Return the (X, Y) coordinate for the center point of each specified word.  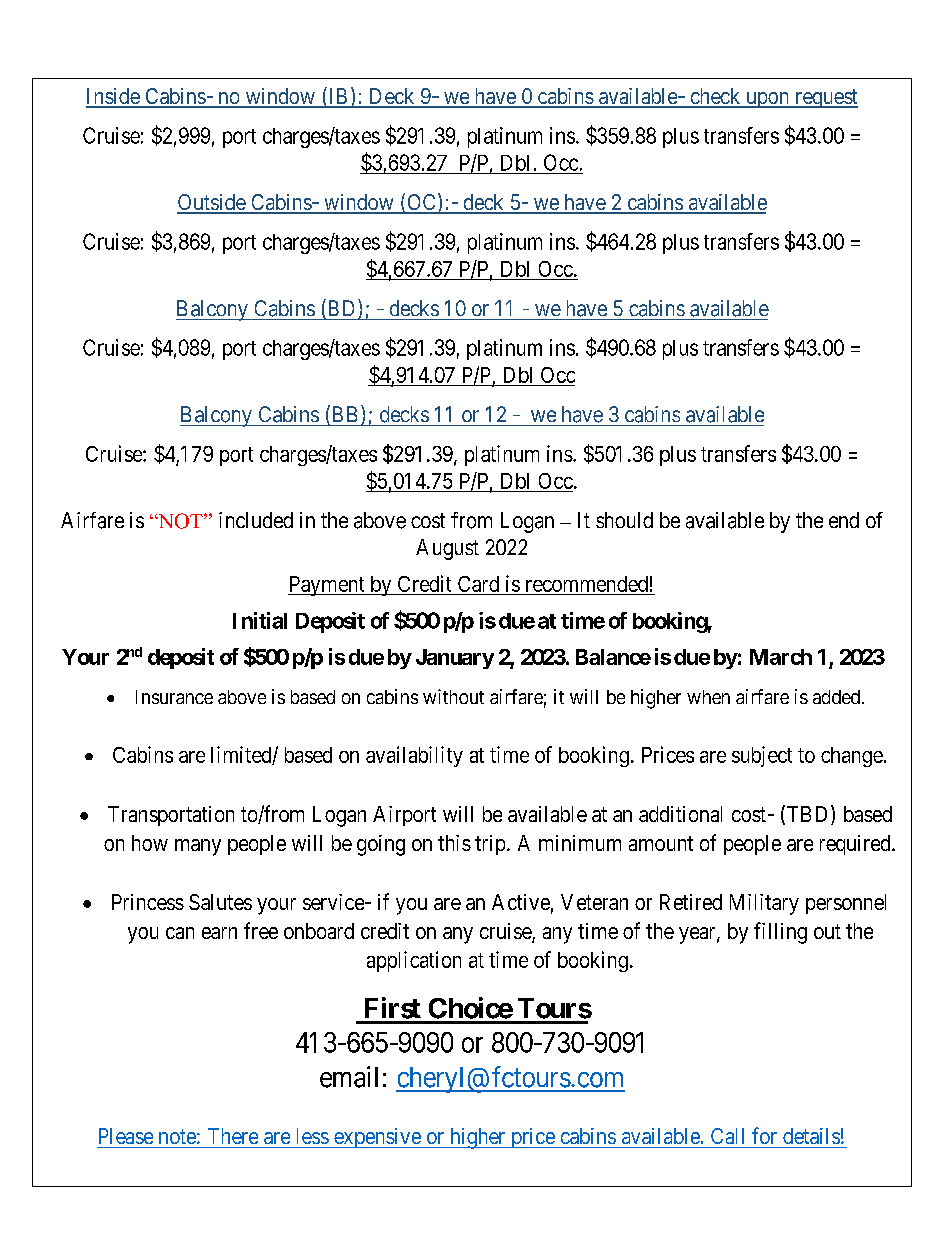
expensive (377, 1138)
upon (767, 100)
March (781, 657)
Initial (260, 620)
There (233, 1136)
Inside (113, 97)
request (825, 98)
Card (478, 585)
